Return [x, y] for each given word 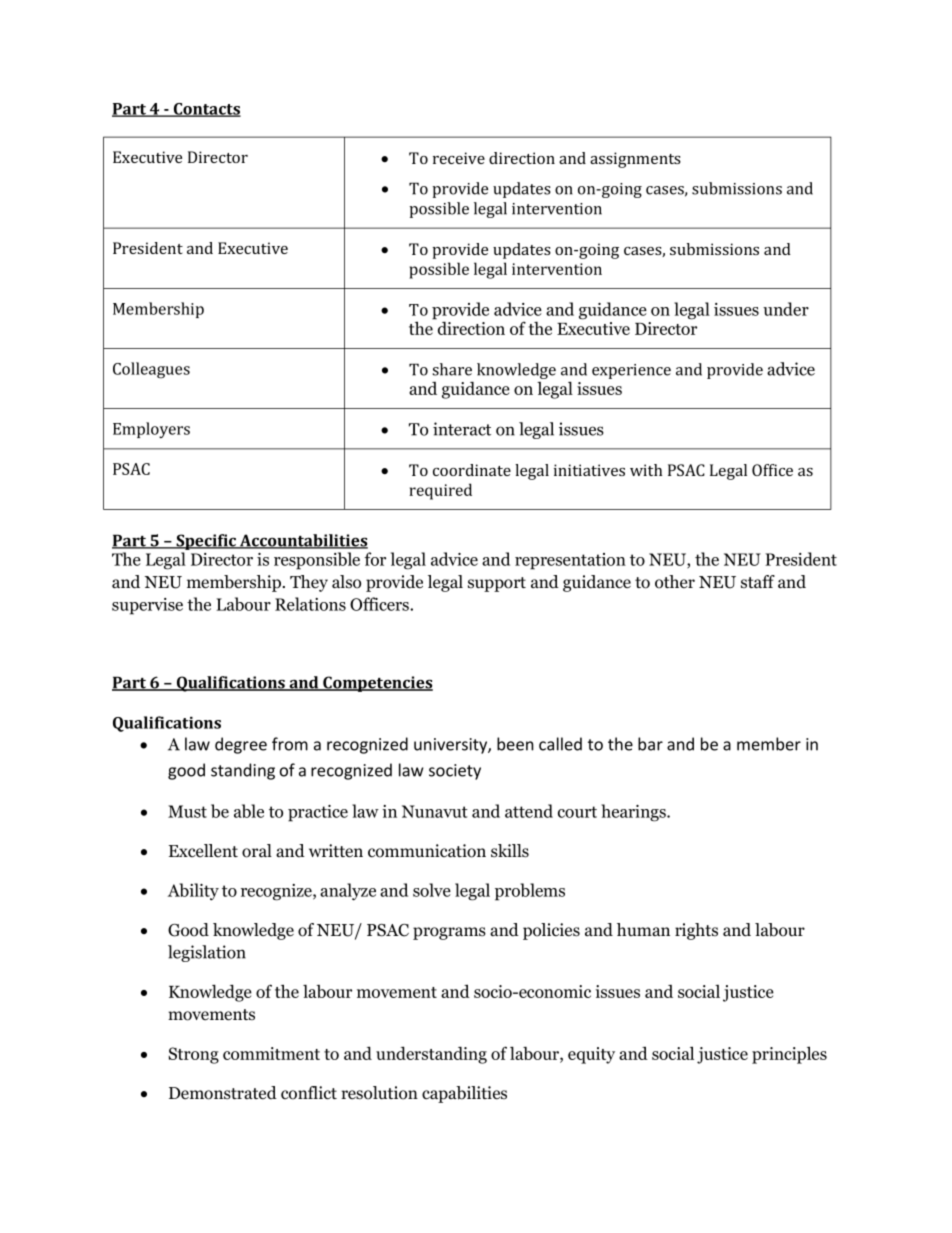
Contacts [206, 110]
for [375, 559]
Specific [206, 542]
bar [650, 744]
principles [789, 1055]
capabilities [464, 1094]
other [675, 582]
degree [241, 745]
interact [462, 429]
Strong [194, 1055]
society [455, 772]
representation [570, 561]
